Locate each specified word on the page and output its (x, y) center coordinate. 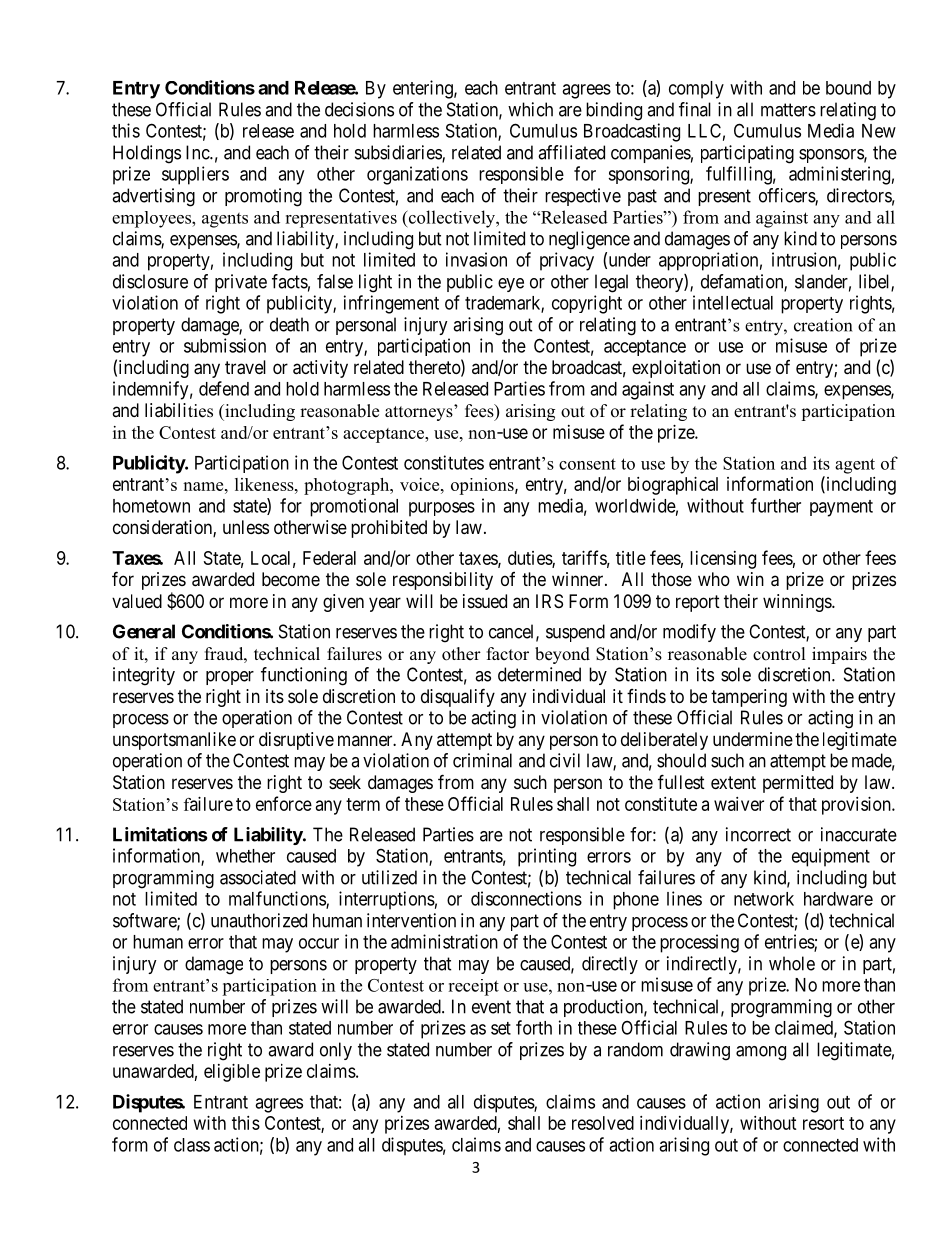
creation (823, 325)
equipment (831, 857)
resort (823, 1123)
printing (547, 857)
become (291, 579)
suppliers (195, 175)
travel (245, 367)
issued (485, 601)
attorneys (420, 413)
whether (245, 856)
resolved (603, 1123)
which (530, 109)
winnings (798, 603)
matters (788, 110)
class (192, 1145)
